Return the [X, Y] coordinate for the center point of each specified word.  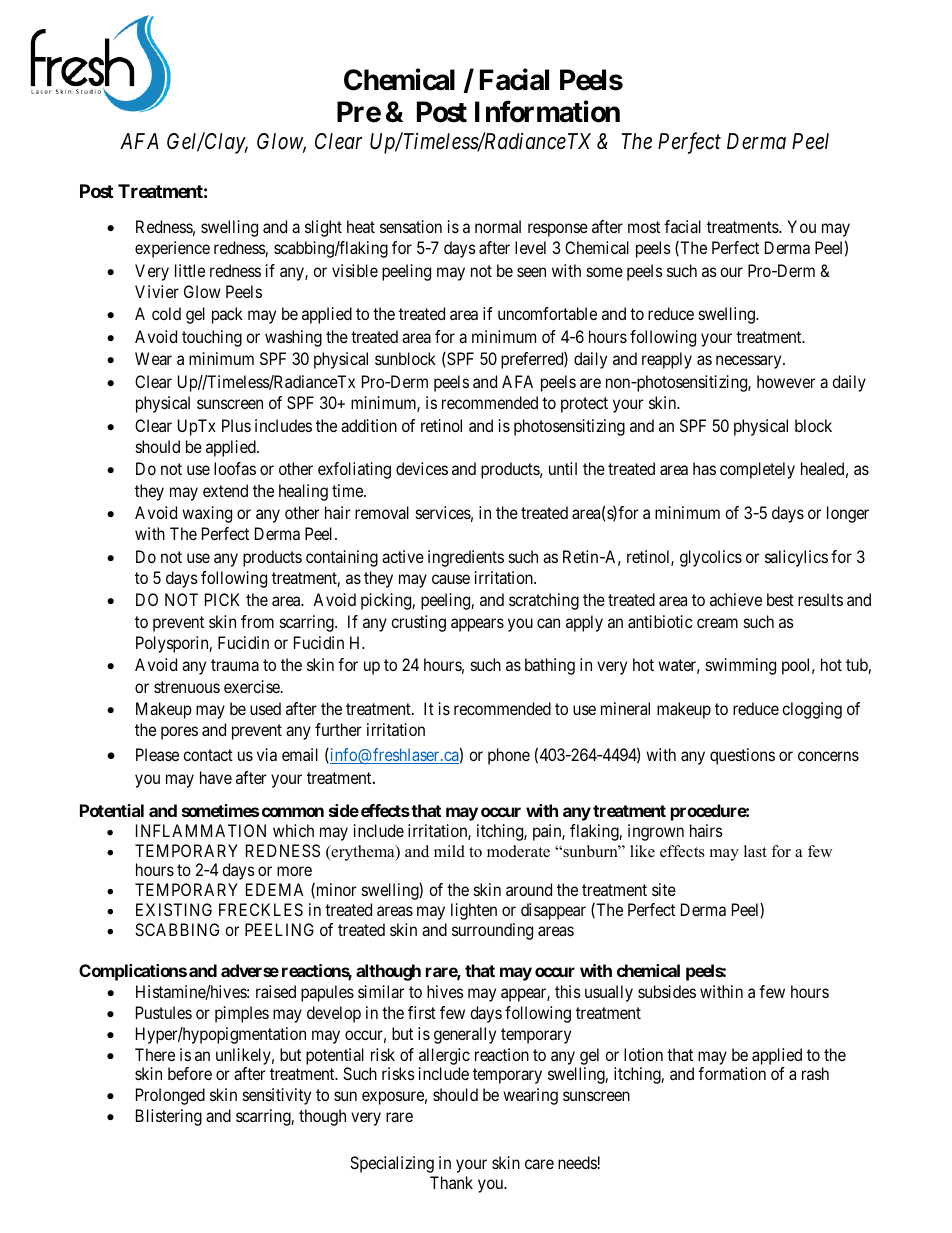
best [780, 599]
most [644, 227]
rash [815, 1073]
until [563, 468]
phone [509, 756]
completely [757, 470]
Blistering [169, 1117]
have [216, 777]
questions [742, 756]
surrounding [492, 931]
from [257, 621]
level [530, 247]
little [190, 270]
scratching [544, 601]
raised [276, 991]
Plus [236, 425]
